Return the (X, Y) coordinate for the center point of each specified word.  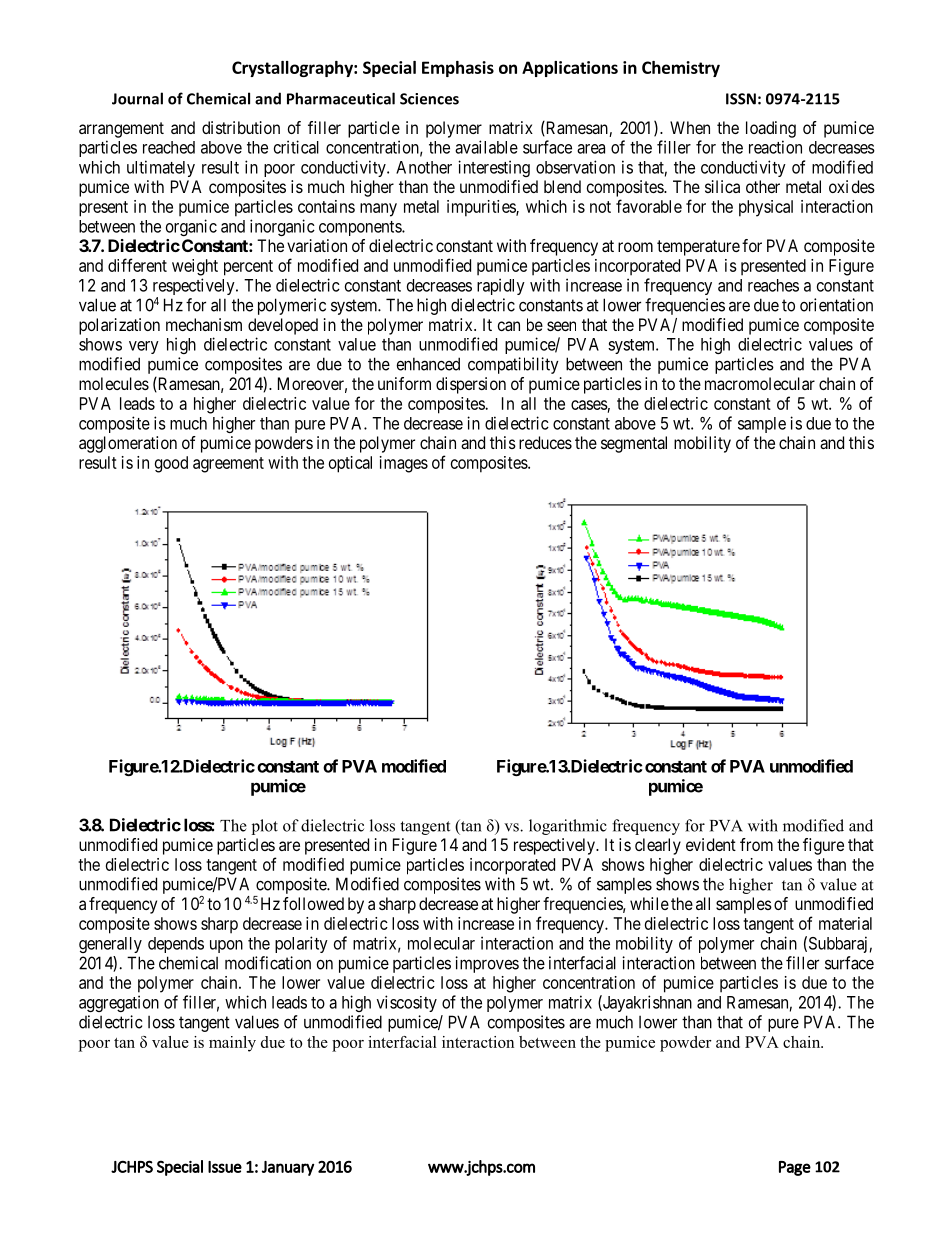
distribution (241, 127)
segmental (634, 444)
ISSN (741, 99)
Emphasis (458, 69)
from (756, 844)
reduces (545, 442)
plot (265, 827)
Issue (225, 1167)
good (171, 464)
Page (795, 1168)
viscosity (407, 1003)
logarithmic (568, 827)
